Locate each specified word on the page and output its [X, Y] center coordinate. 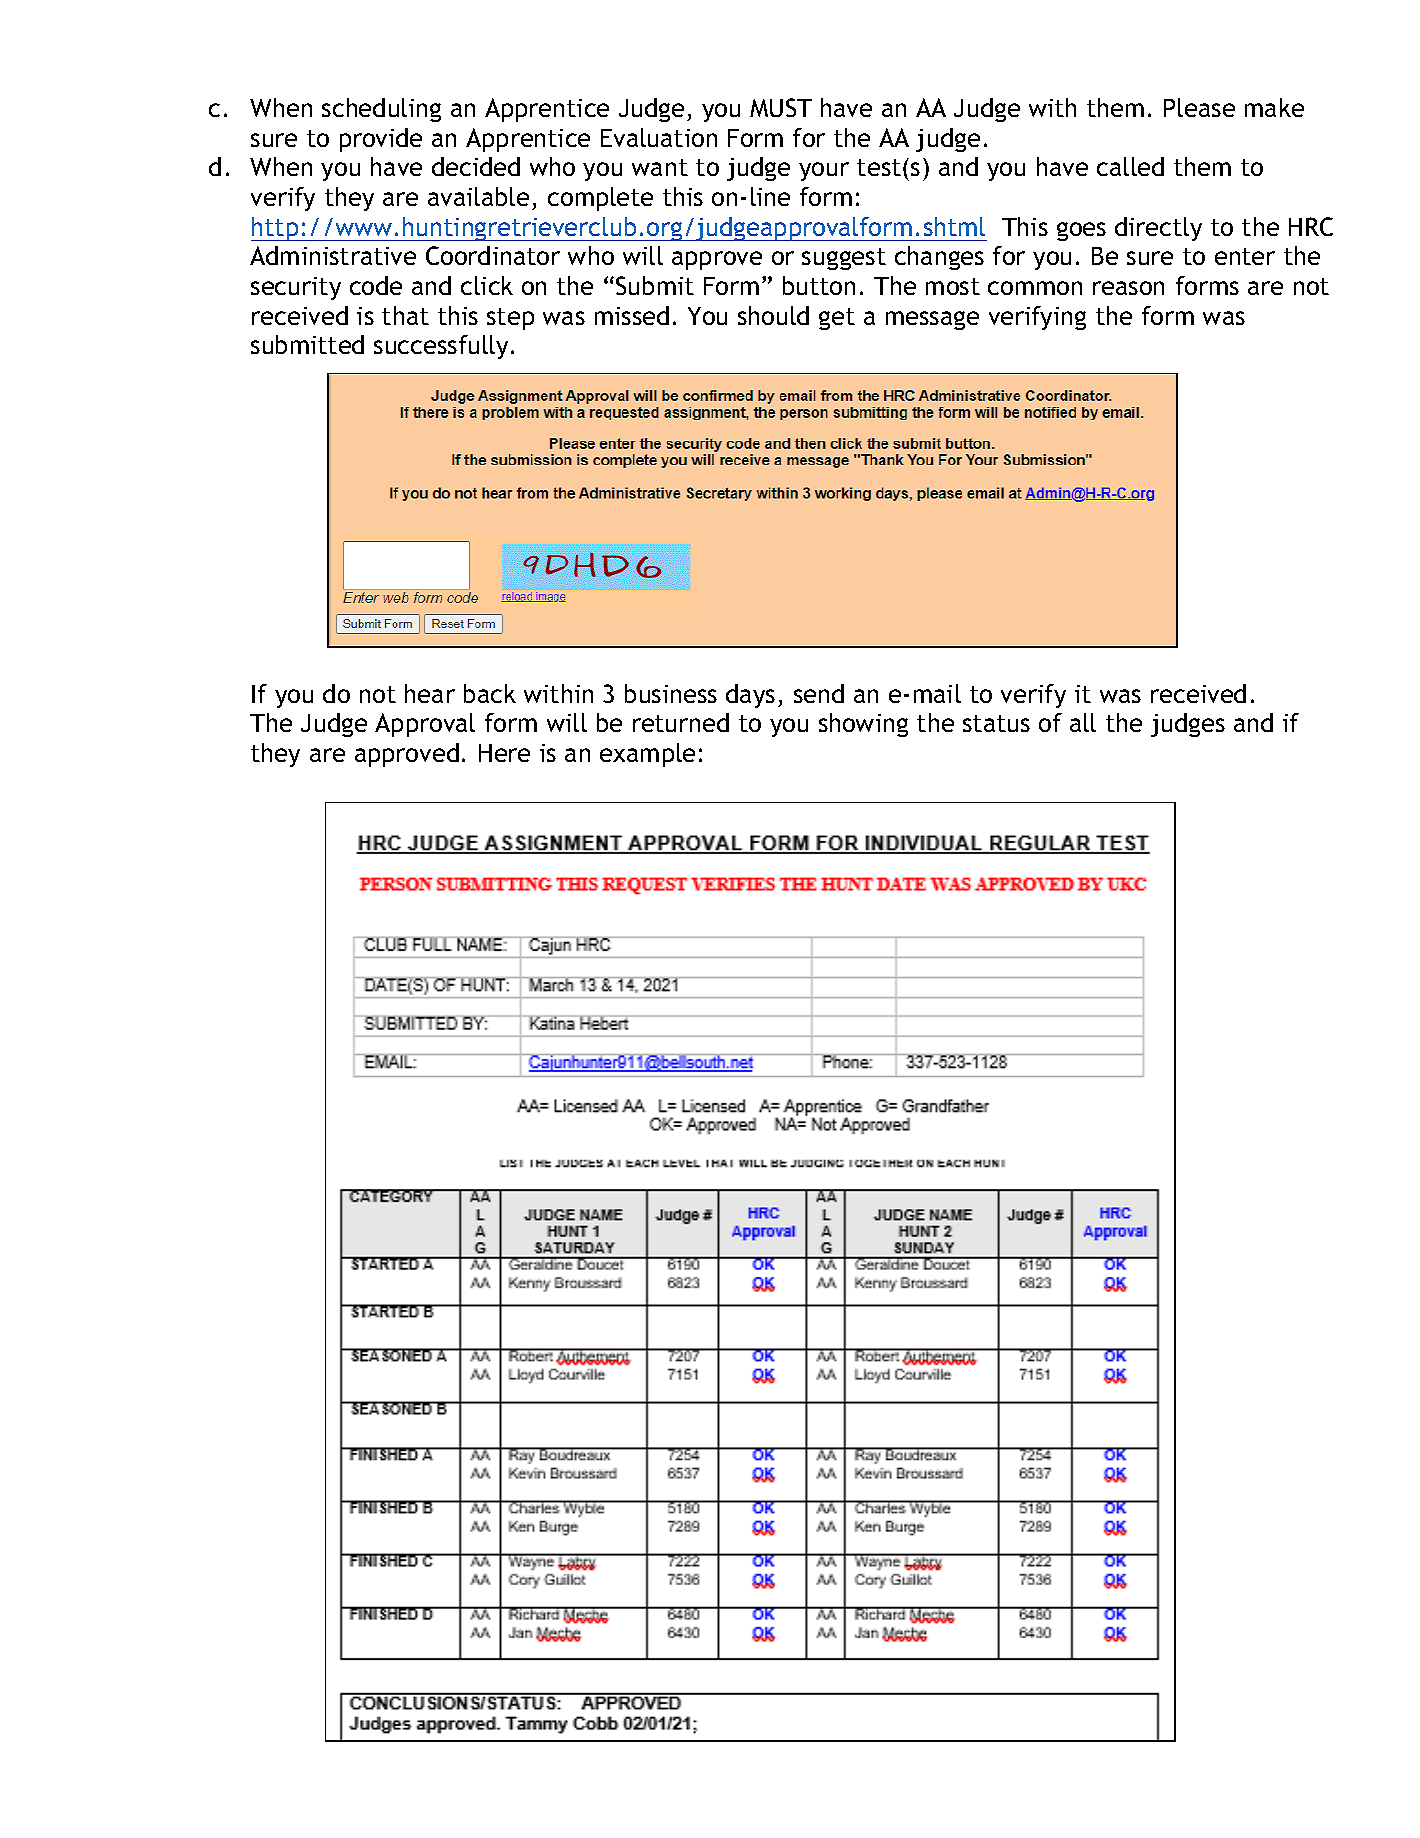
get [837, 319]
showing [863, 725]
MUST [781, 107]
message [932, 320]
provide [381, 140]
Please [1199, 107]
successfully [441, 347]
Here [504, 753]
